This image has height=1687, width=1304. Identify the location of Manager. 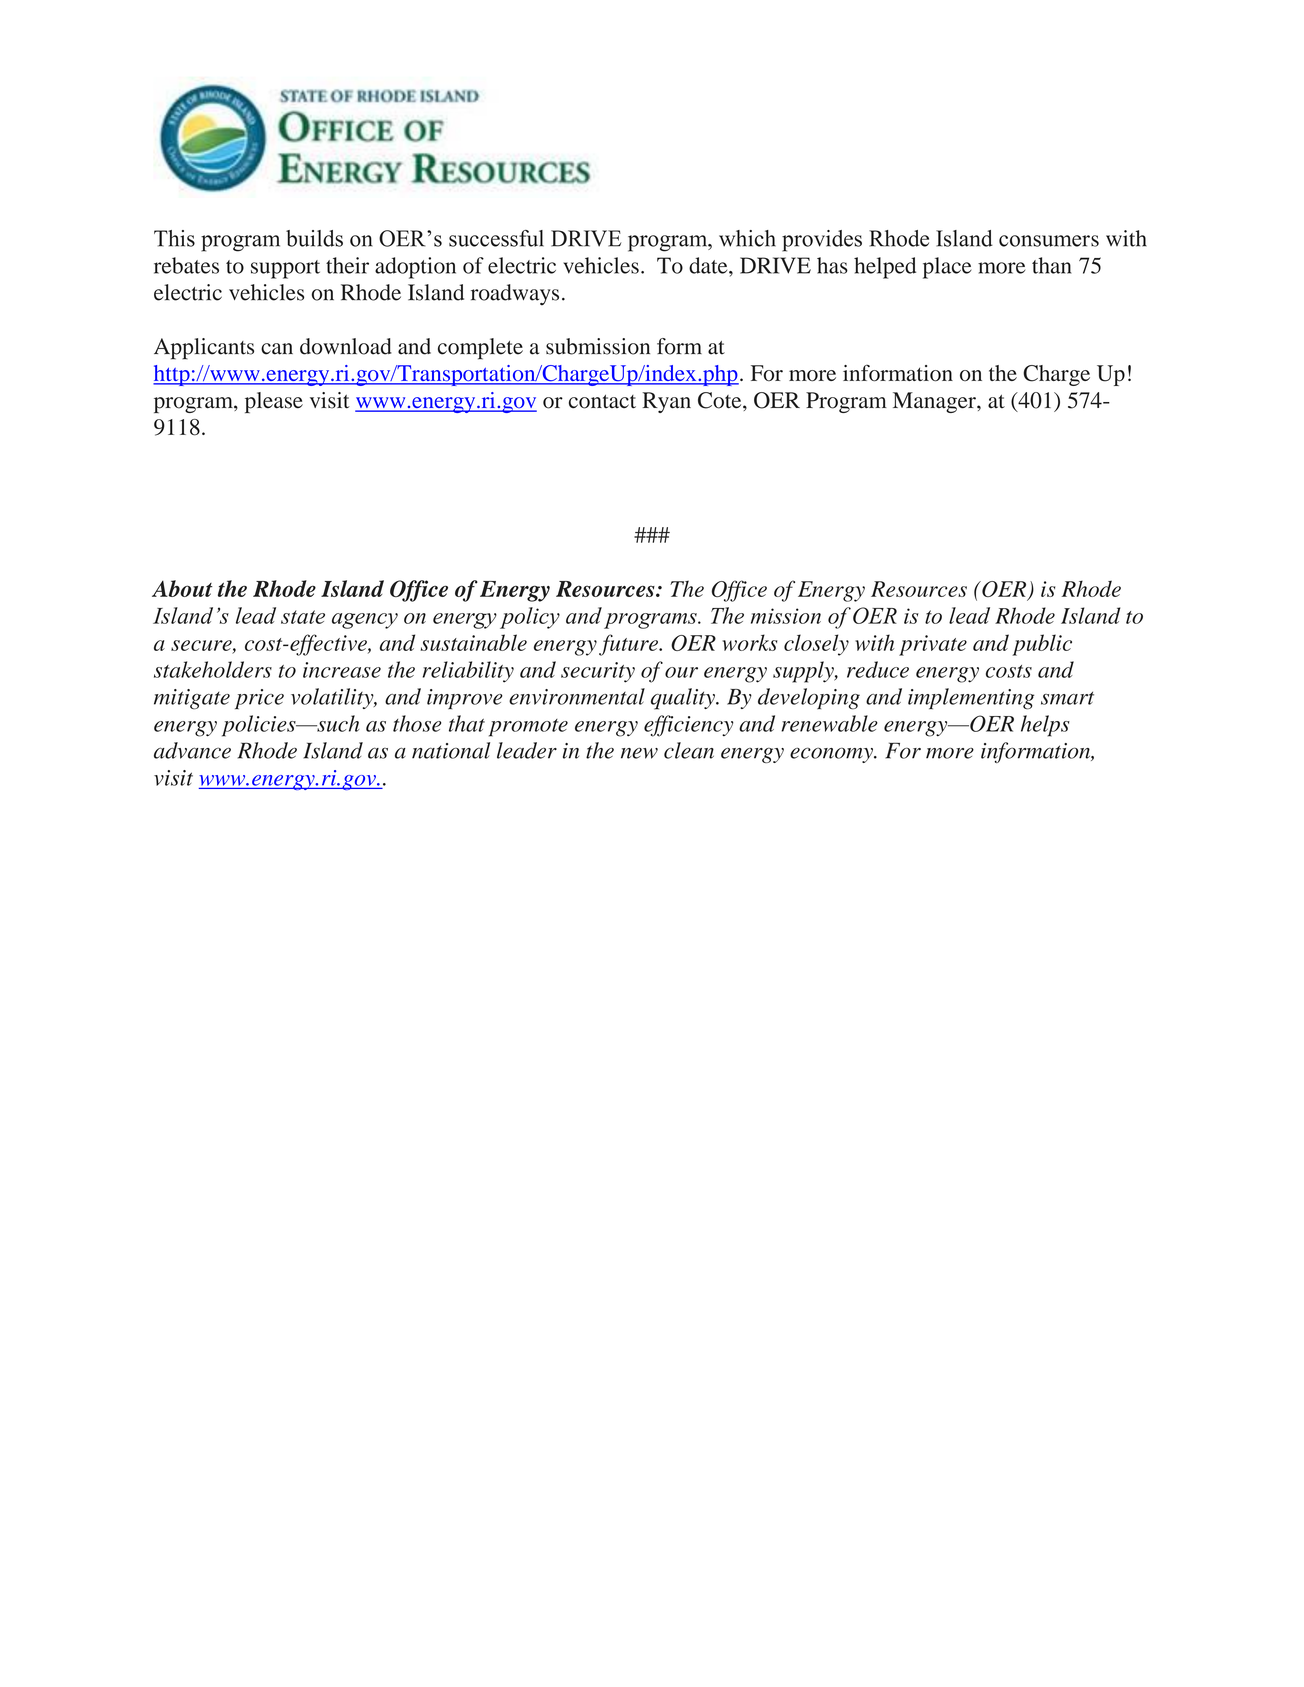
(935, 402).
